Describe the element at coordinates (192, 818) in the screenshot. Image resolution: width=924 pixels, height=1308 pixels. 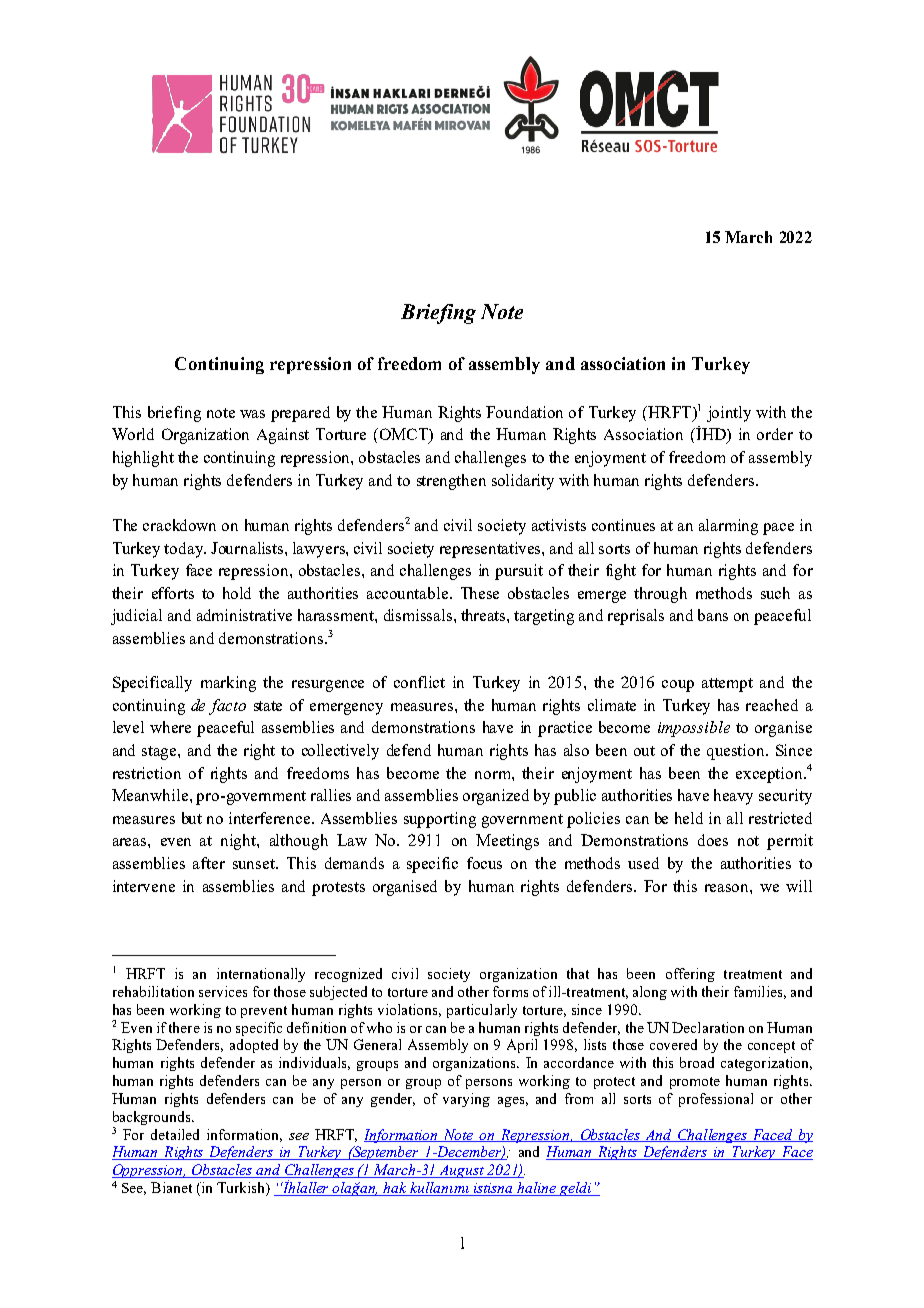
I see `but` at that location.
